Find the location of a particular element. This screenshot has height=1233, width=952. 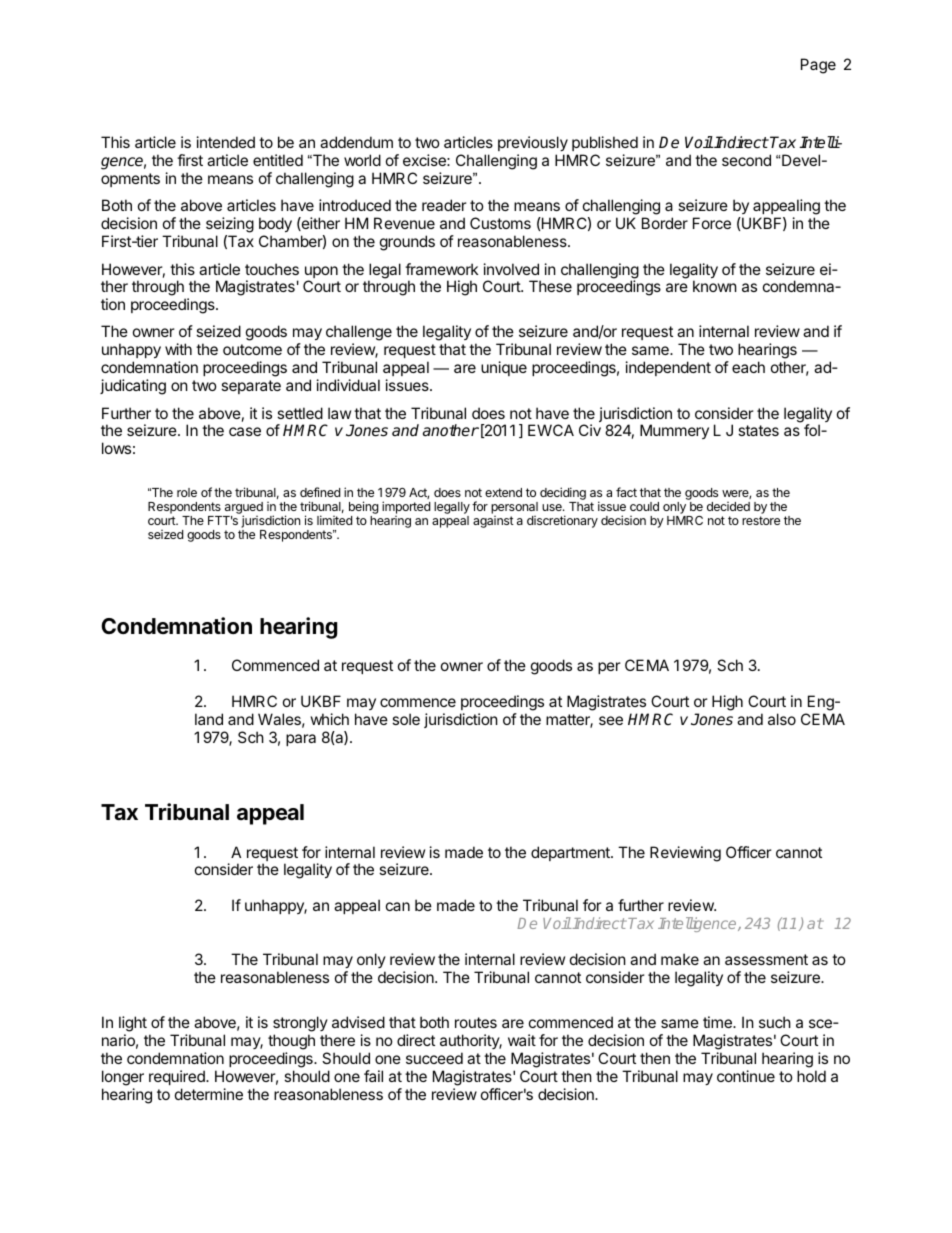

succeed is located at coordinates (434, 1058).
